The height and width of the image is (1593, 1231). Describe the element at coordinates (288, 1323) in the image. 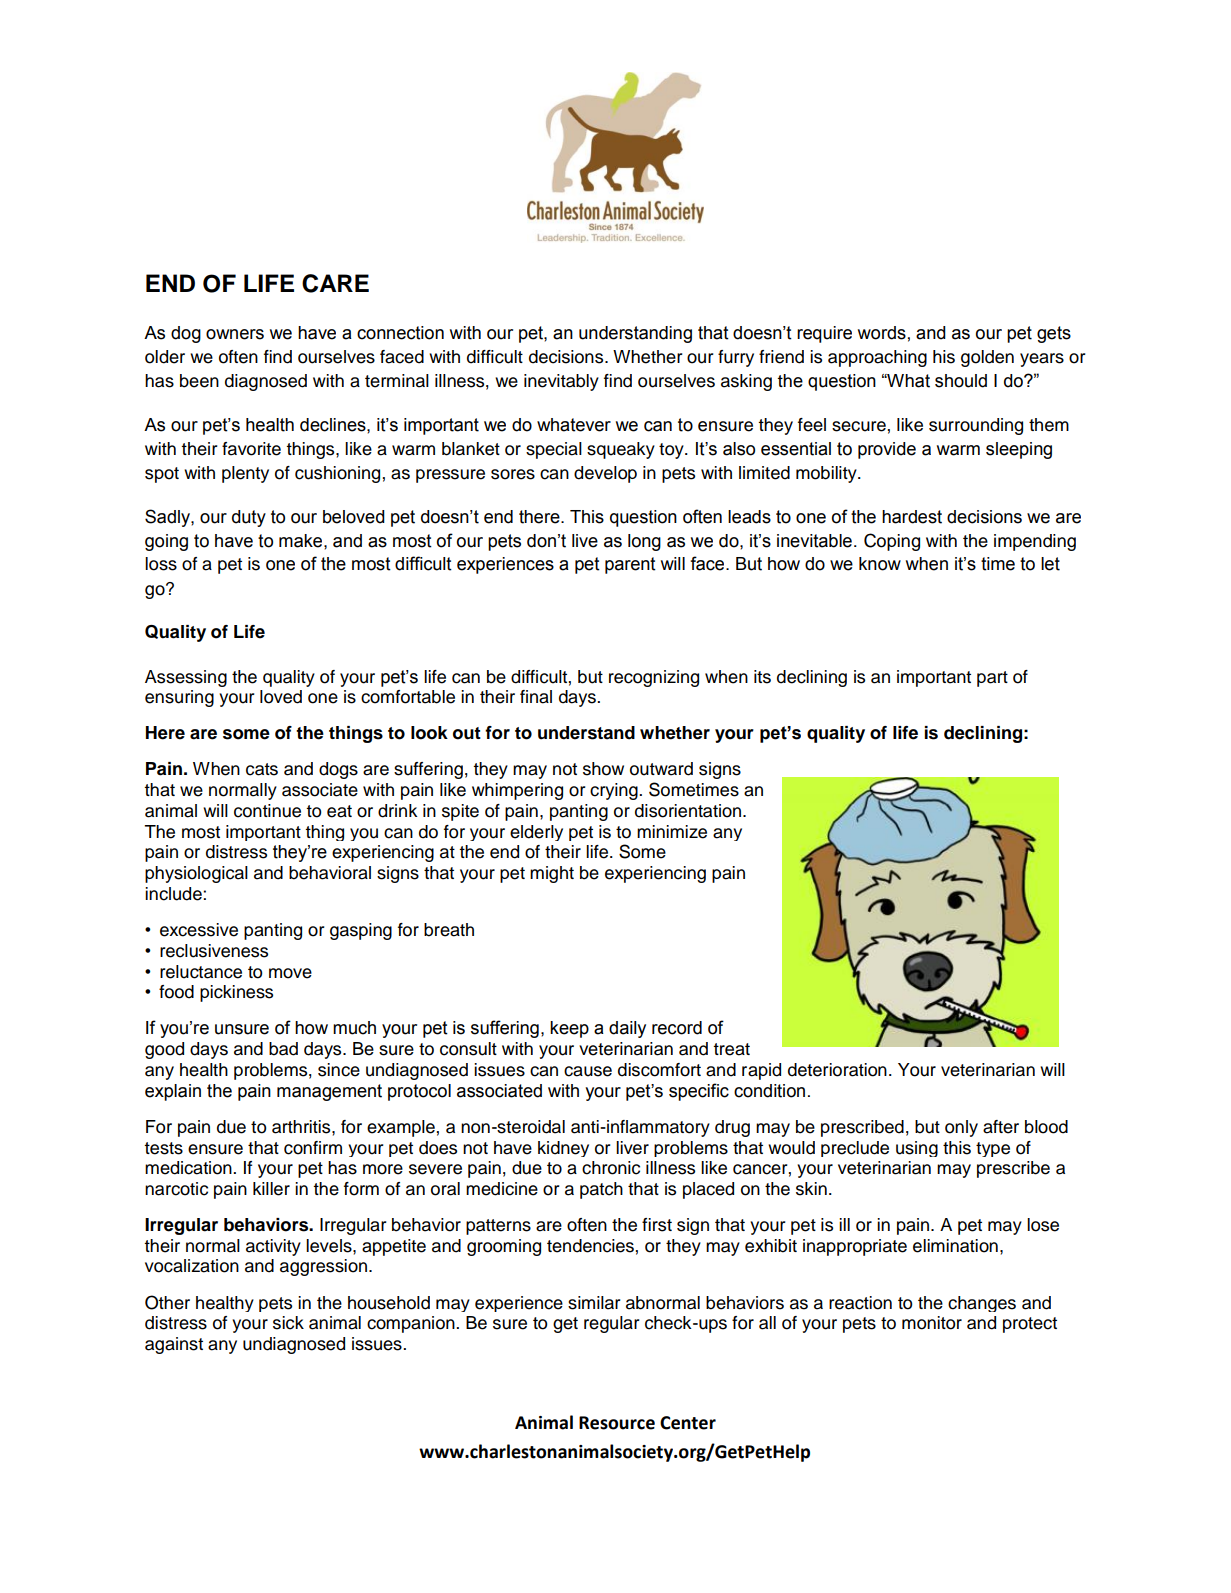

I see `sick` at that location.
